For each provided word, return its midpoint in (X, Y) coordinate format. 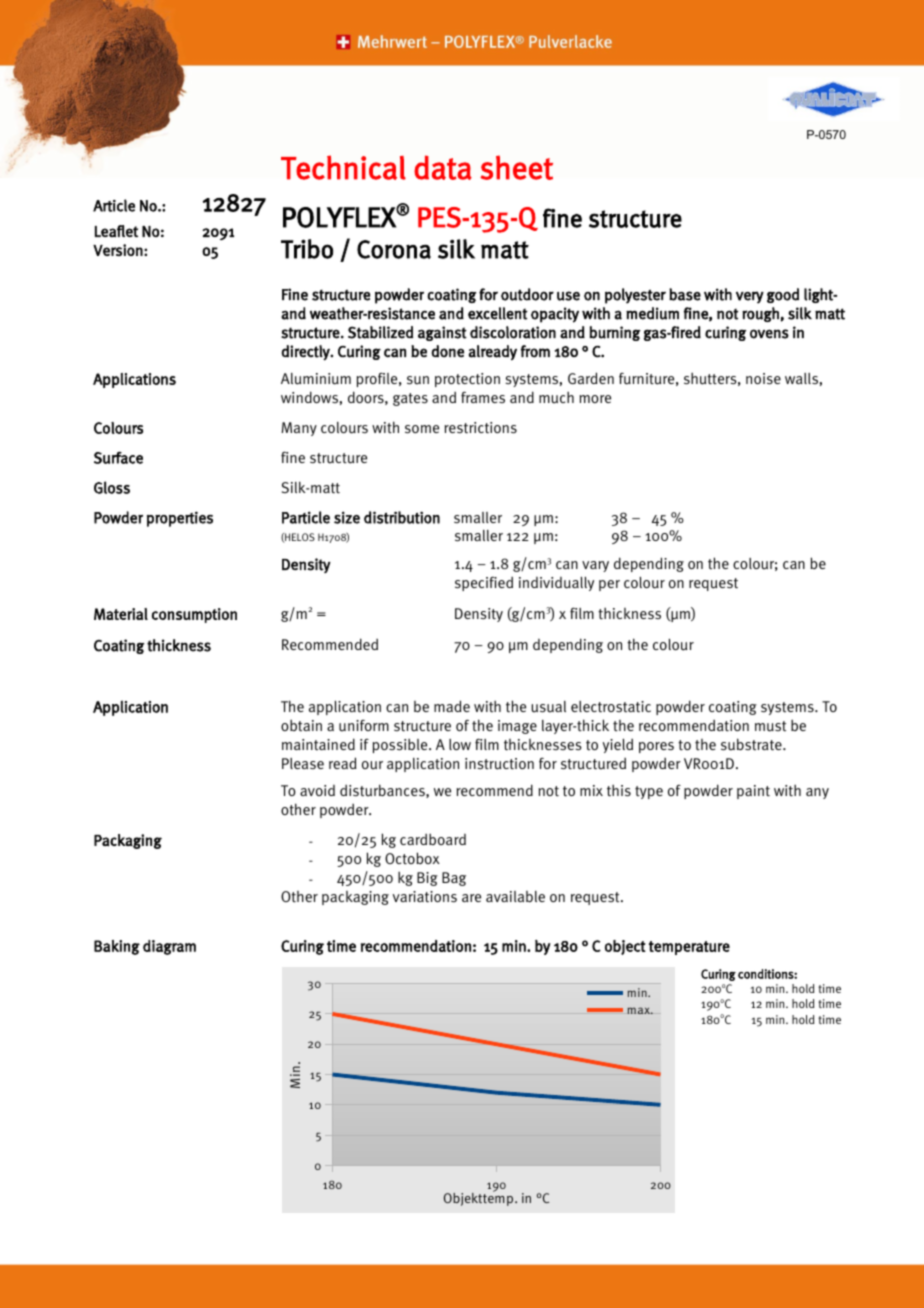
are (471, 898)
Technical (343, 167)
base (685, 294)
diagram (169, 947)
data (443, 167)
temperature (689, 948)
